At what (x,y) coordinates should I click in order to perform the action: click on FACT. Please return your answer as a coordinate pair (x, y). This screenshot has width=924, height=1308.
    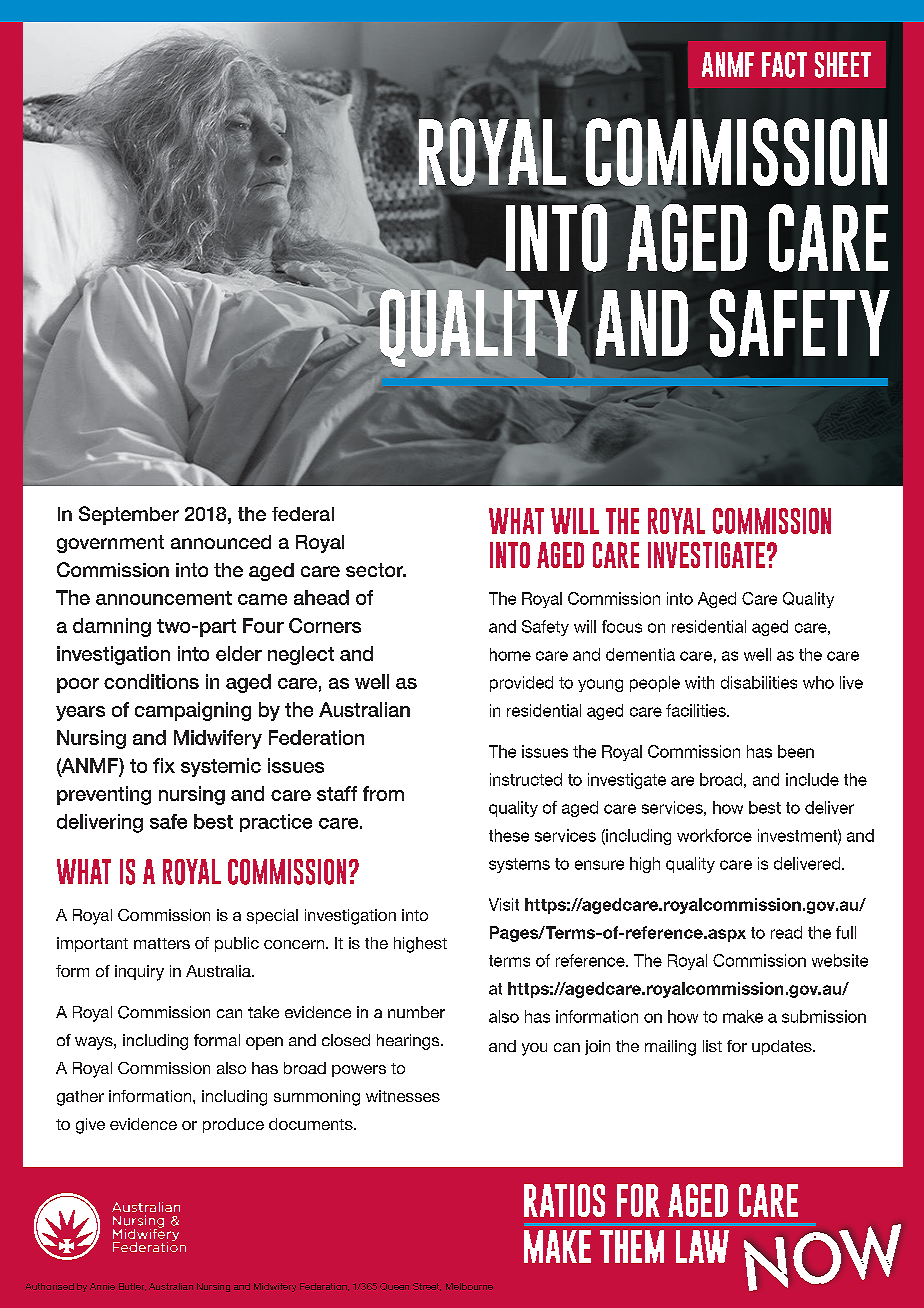
    Looking at the image, I should click on (784, 65).
